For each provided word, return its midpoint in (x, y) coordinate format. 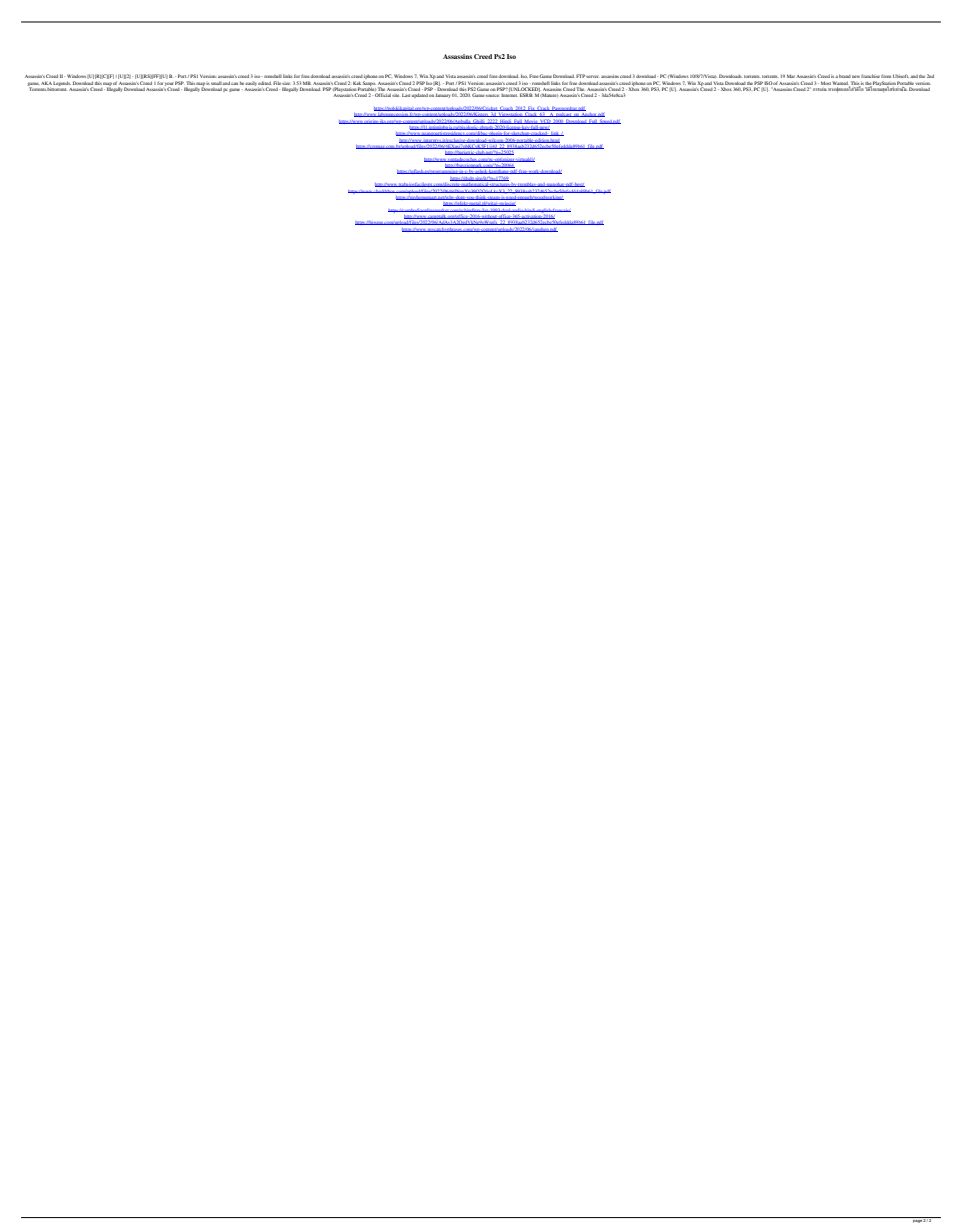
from (886, 76)
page (917, 1220)
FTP (580, 76)
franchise (870, 76)
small (216, 83)
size (286, 84)
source (493, 95)
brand (845, 76)
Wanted (840, 83)
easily (251, 84)
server (592, 76)
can (234, 83)
